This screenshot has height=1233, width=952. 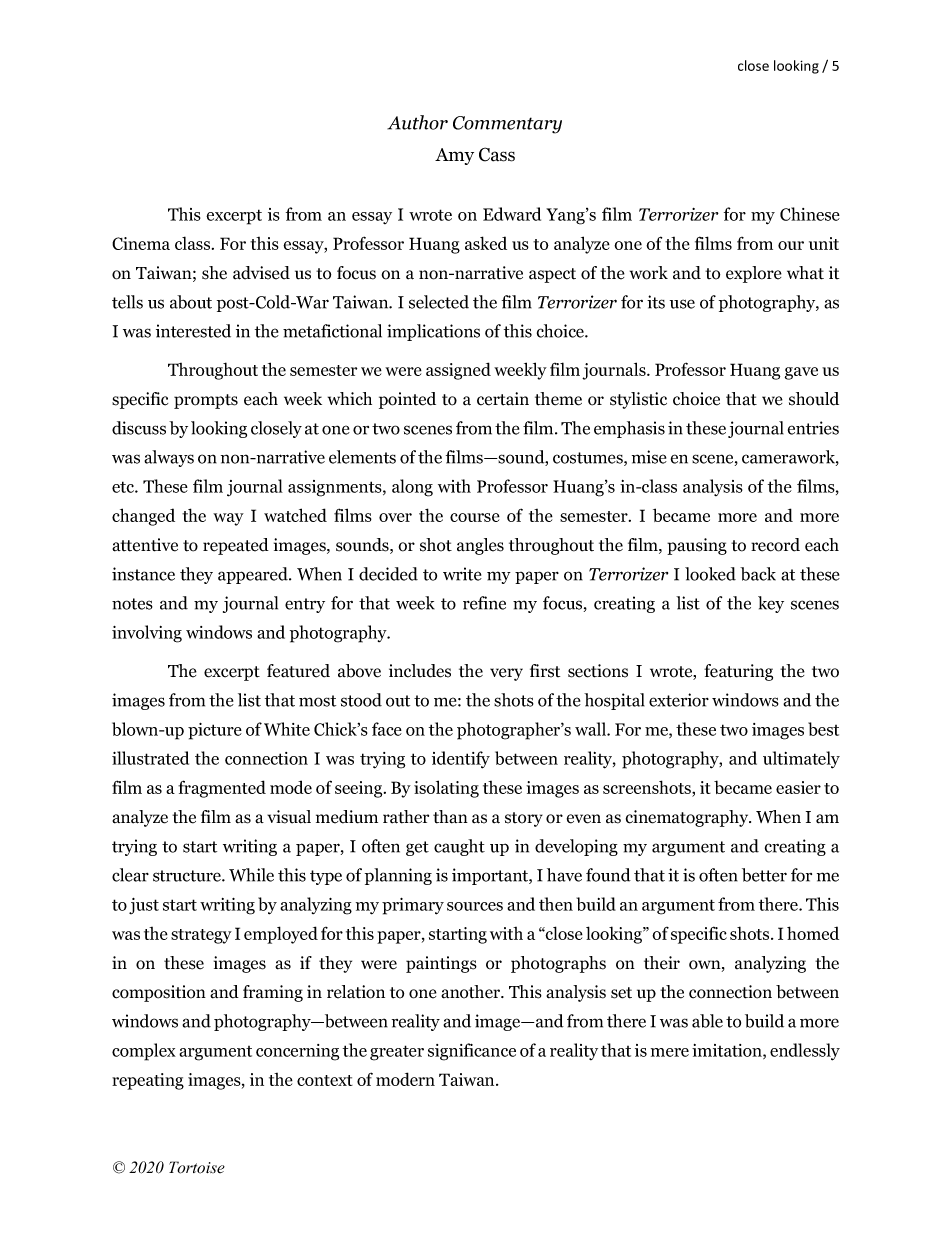 I want to click on complex, so click(x=144, y=1052).
